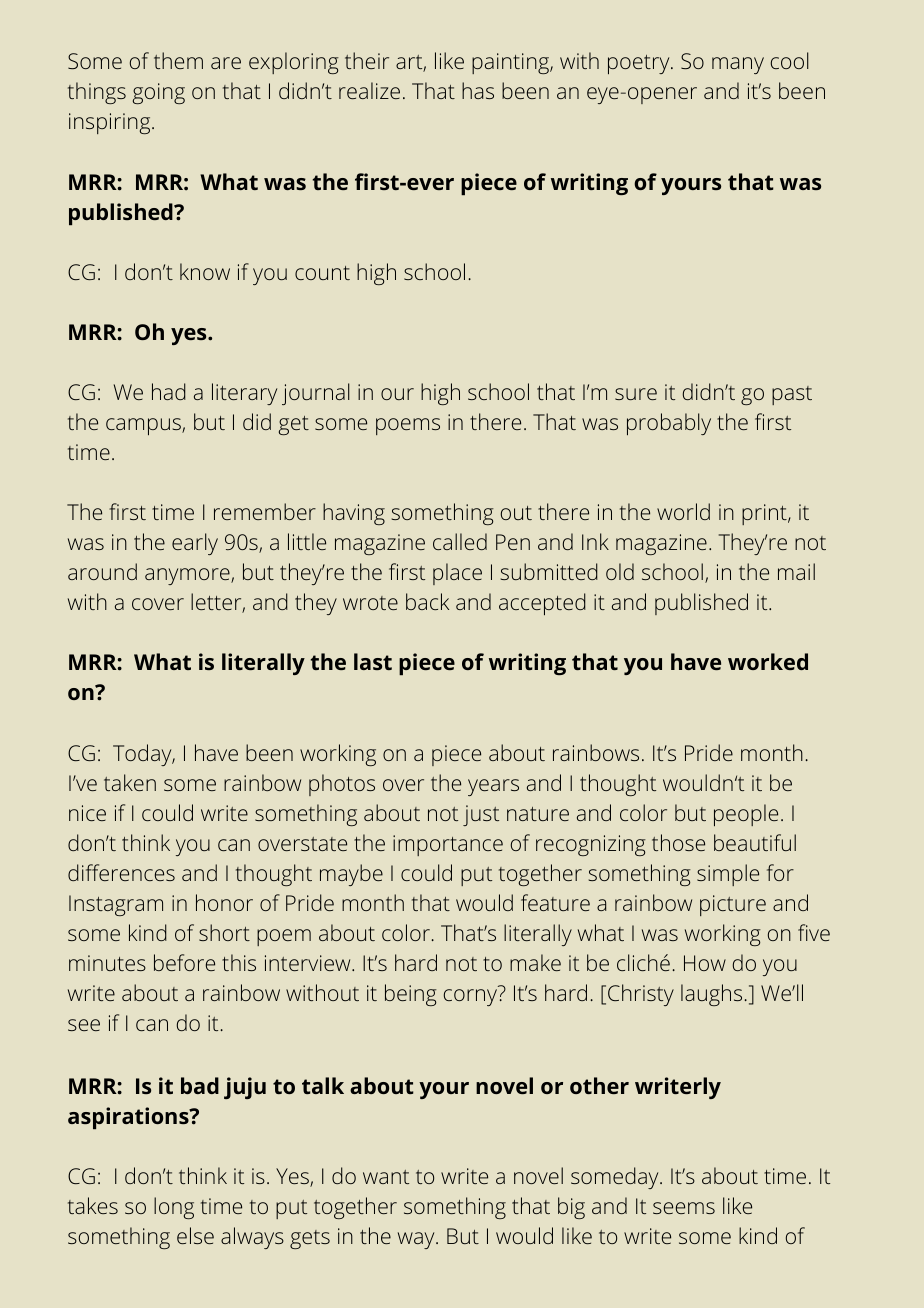 This image has width=924, height=1308. What do you see at coordinates (159, 93) in the image?
I see `going` at bounding box center [159, 93].
